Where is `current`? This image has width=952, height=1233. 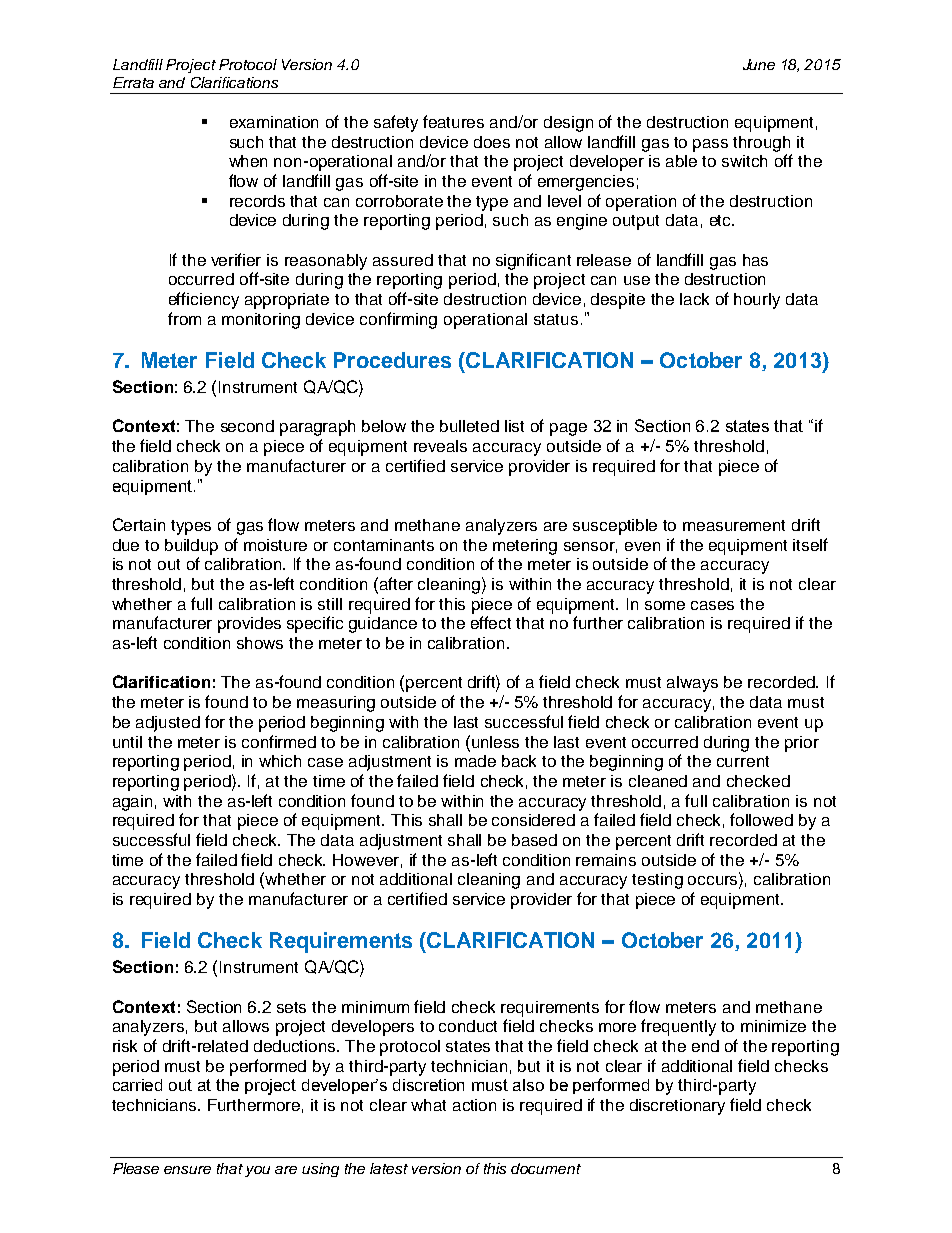
current is located at coordinates (743, 761).
